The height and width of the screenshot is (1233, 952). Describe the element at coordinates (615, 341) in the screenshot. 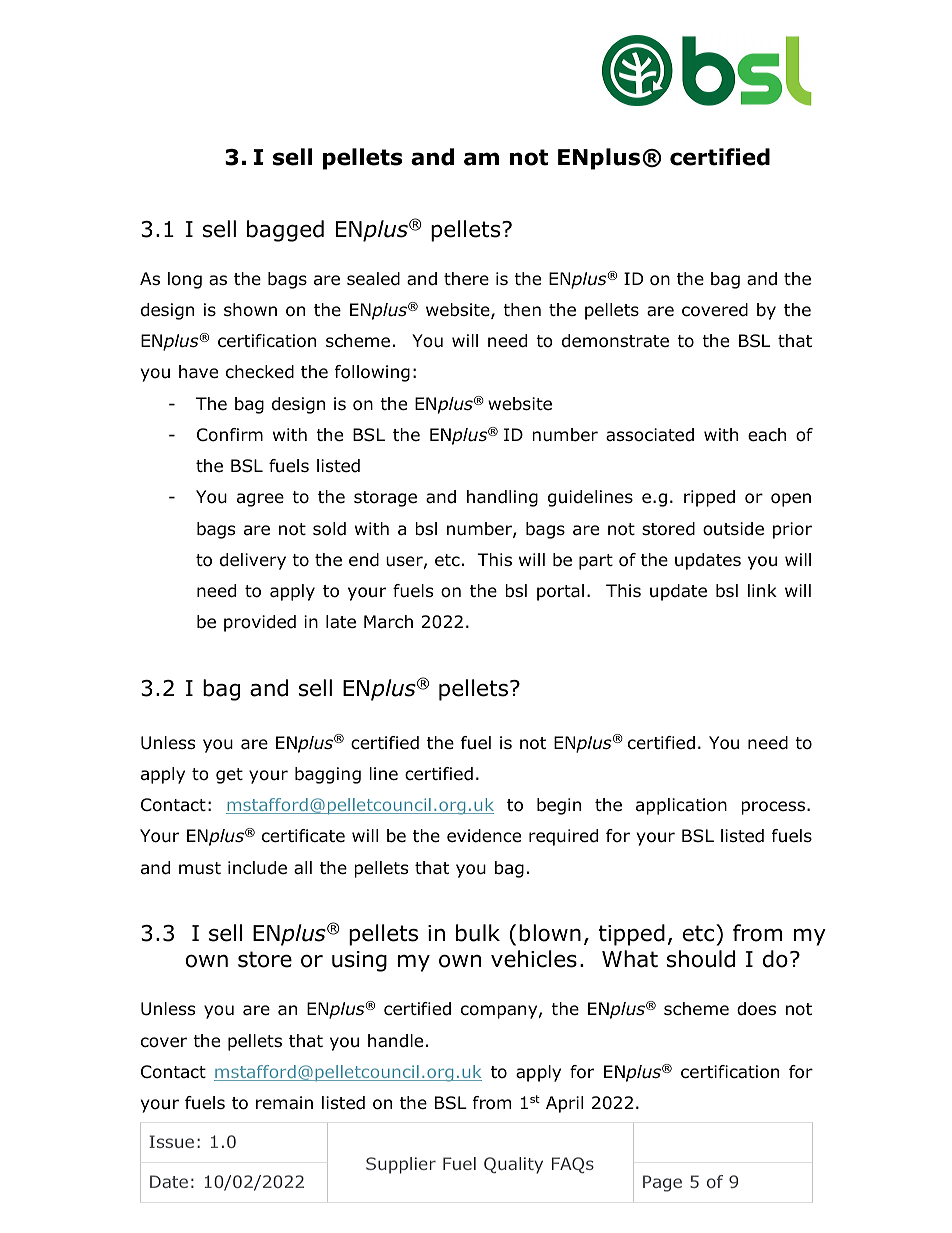

I see `demonstrate` at that location.
